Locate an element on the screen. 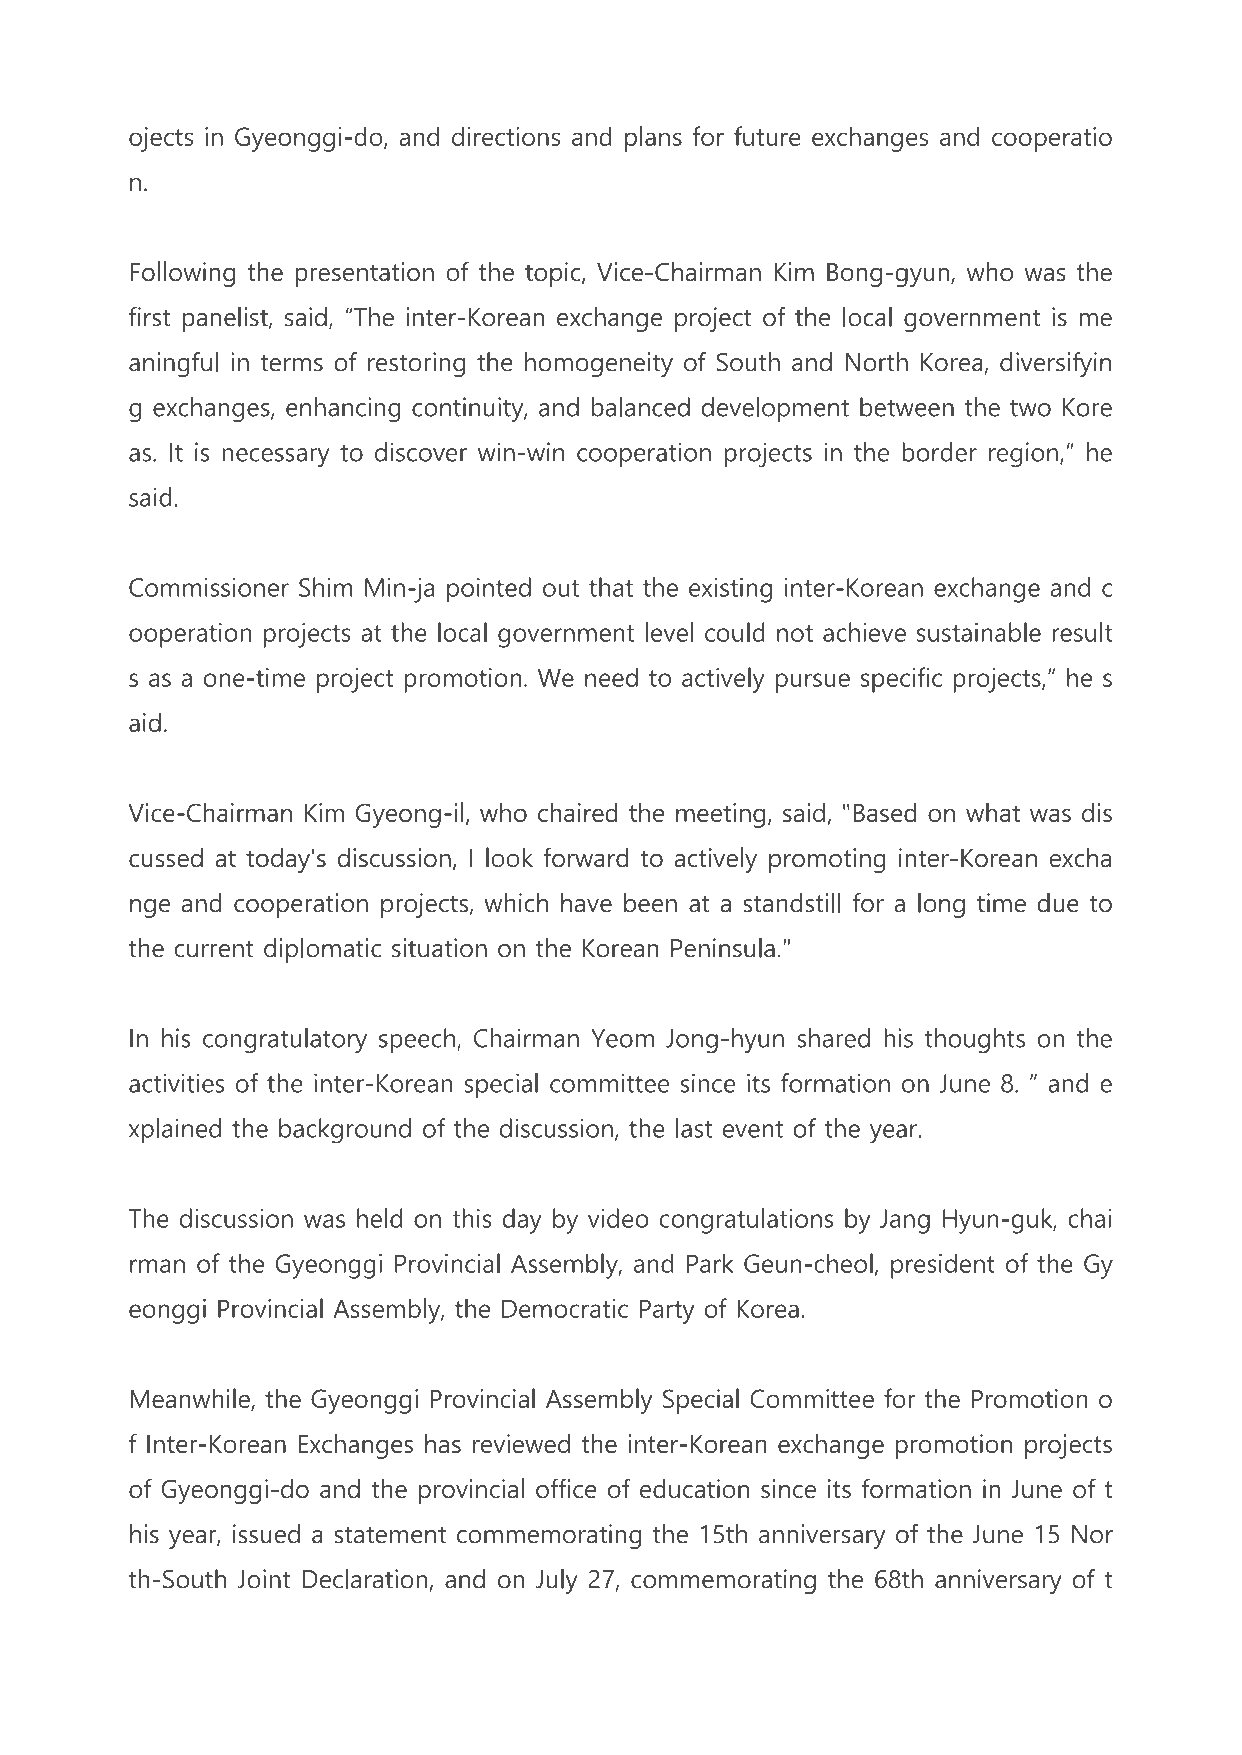 The height and width of the screenshot is (1755, 1242). Following is located at coordinates (182, 274).
